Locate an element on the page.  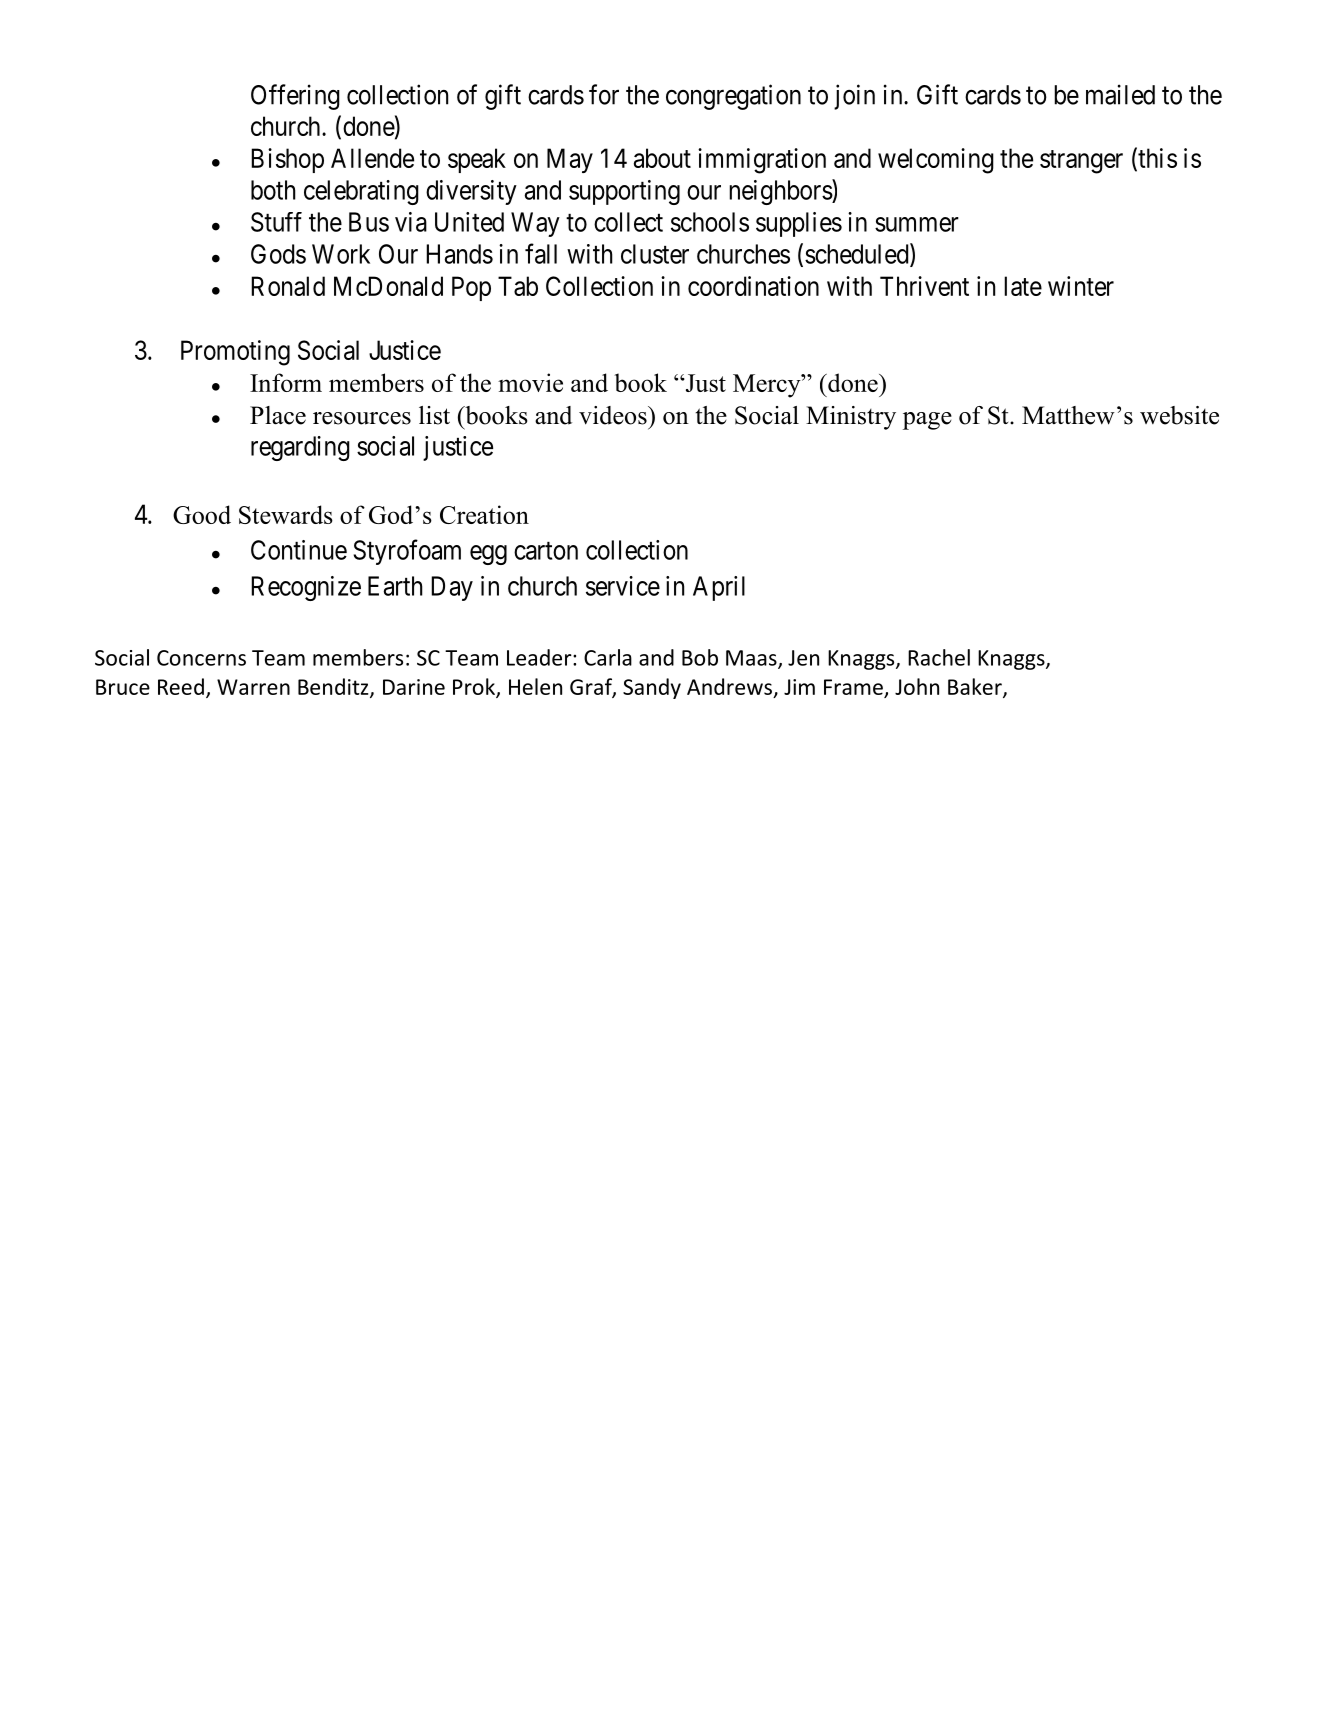
website is located at coordinates (1179, 415).
